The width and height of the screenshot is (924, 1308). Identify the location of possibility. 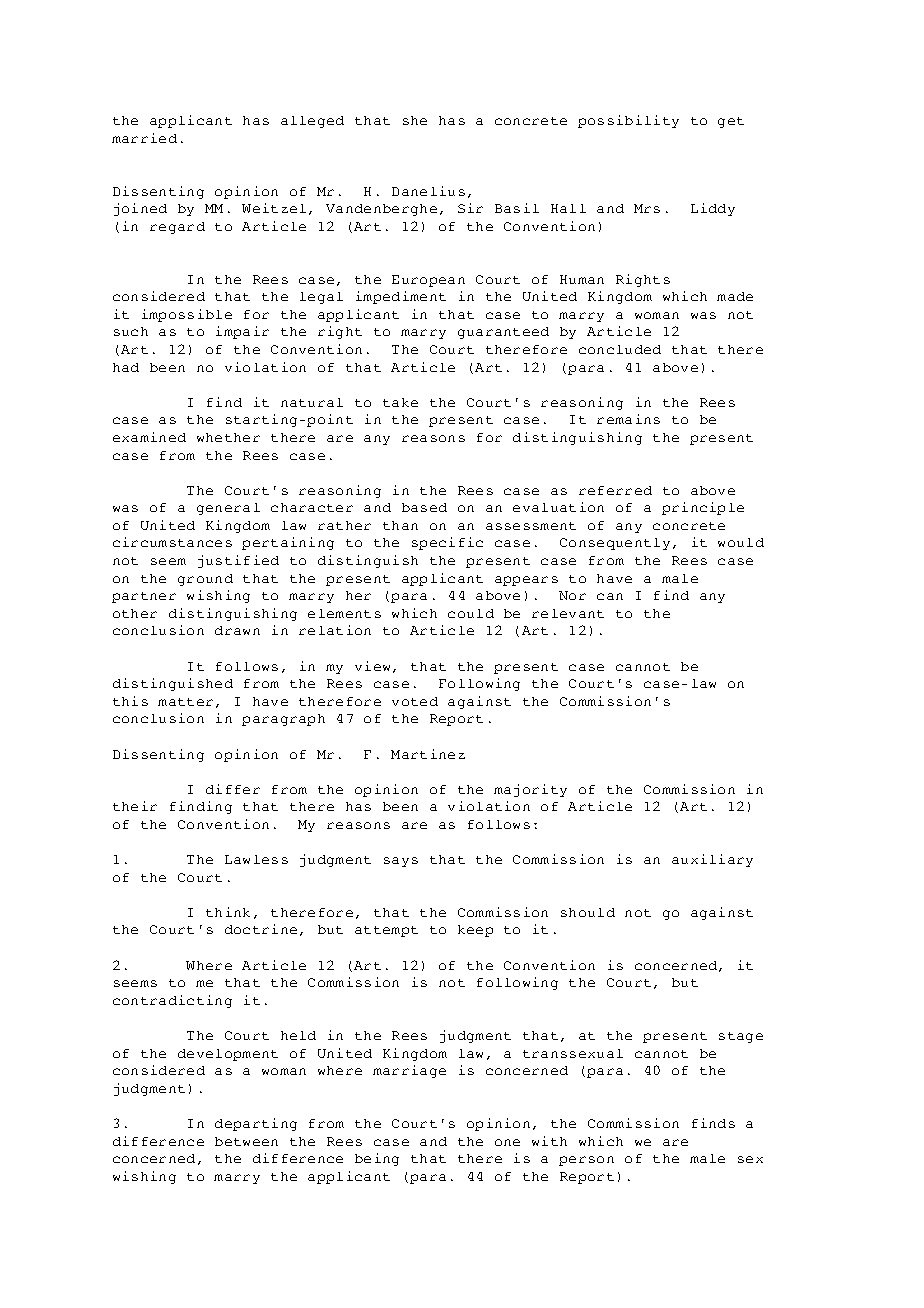
(628, 121).
